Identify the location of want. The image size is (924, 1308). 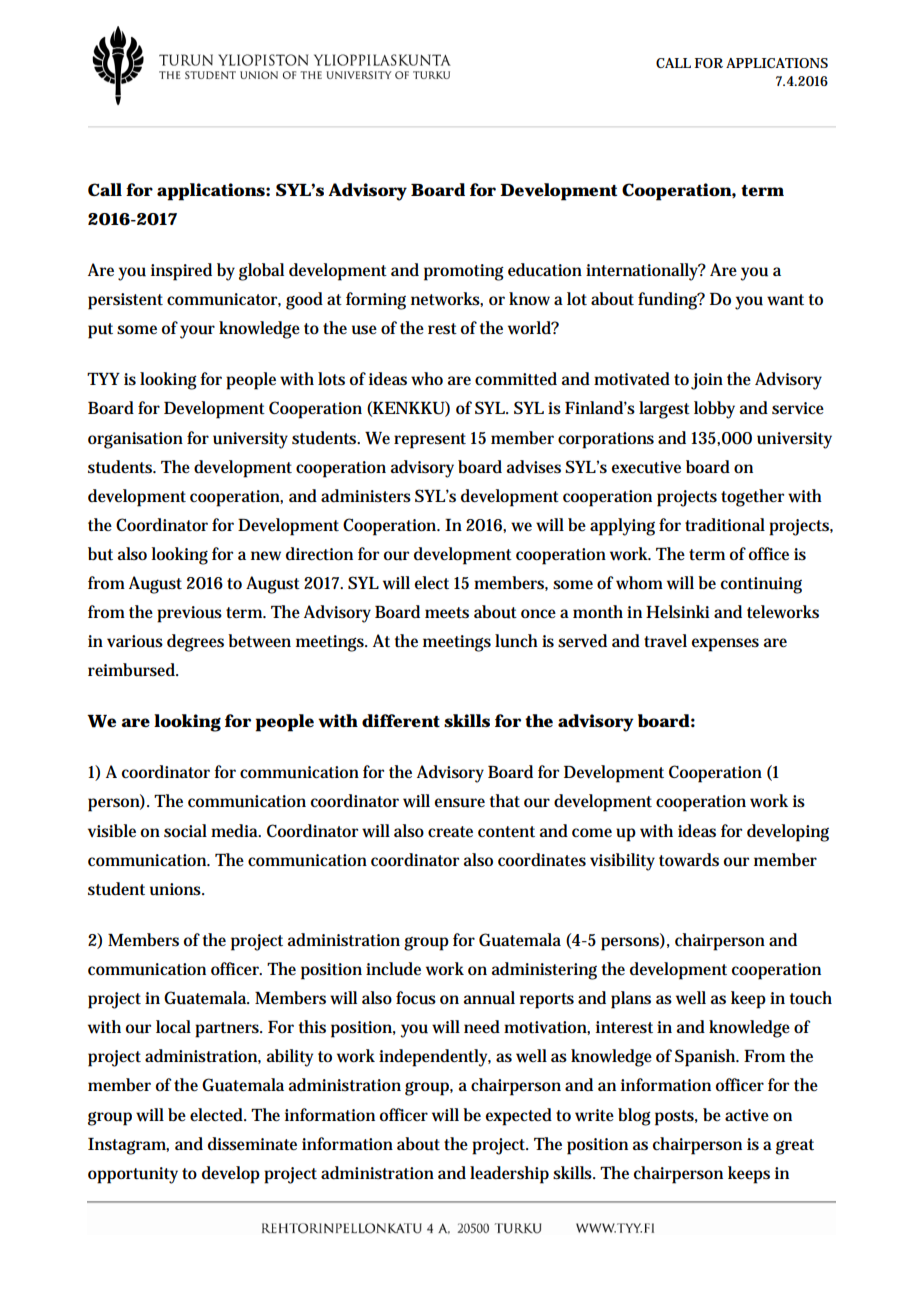
(785, 300).
